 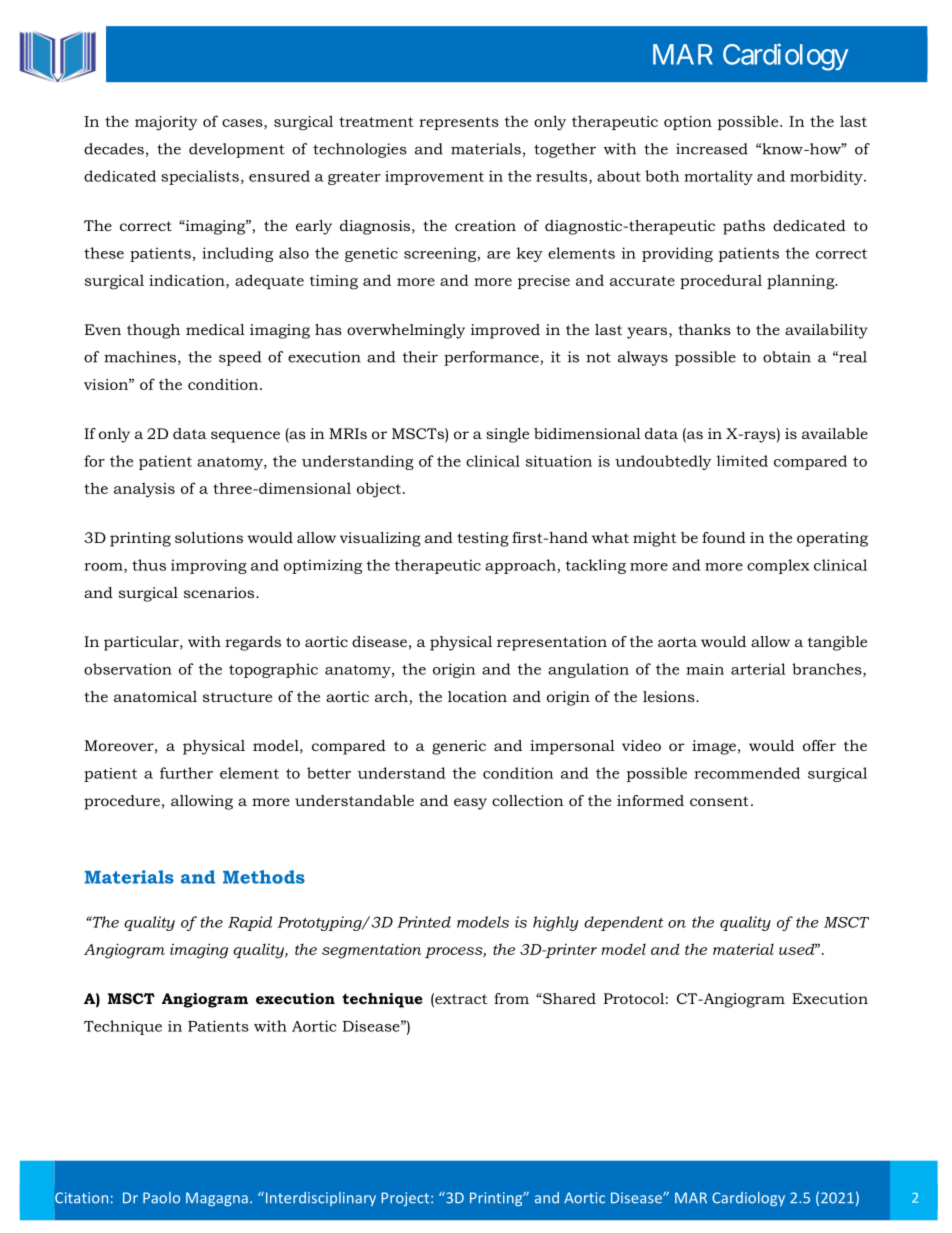 What do you see at coordinates (200, 177) in the screenshot?
I see `specialists` at bounding box center [200, 177].
